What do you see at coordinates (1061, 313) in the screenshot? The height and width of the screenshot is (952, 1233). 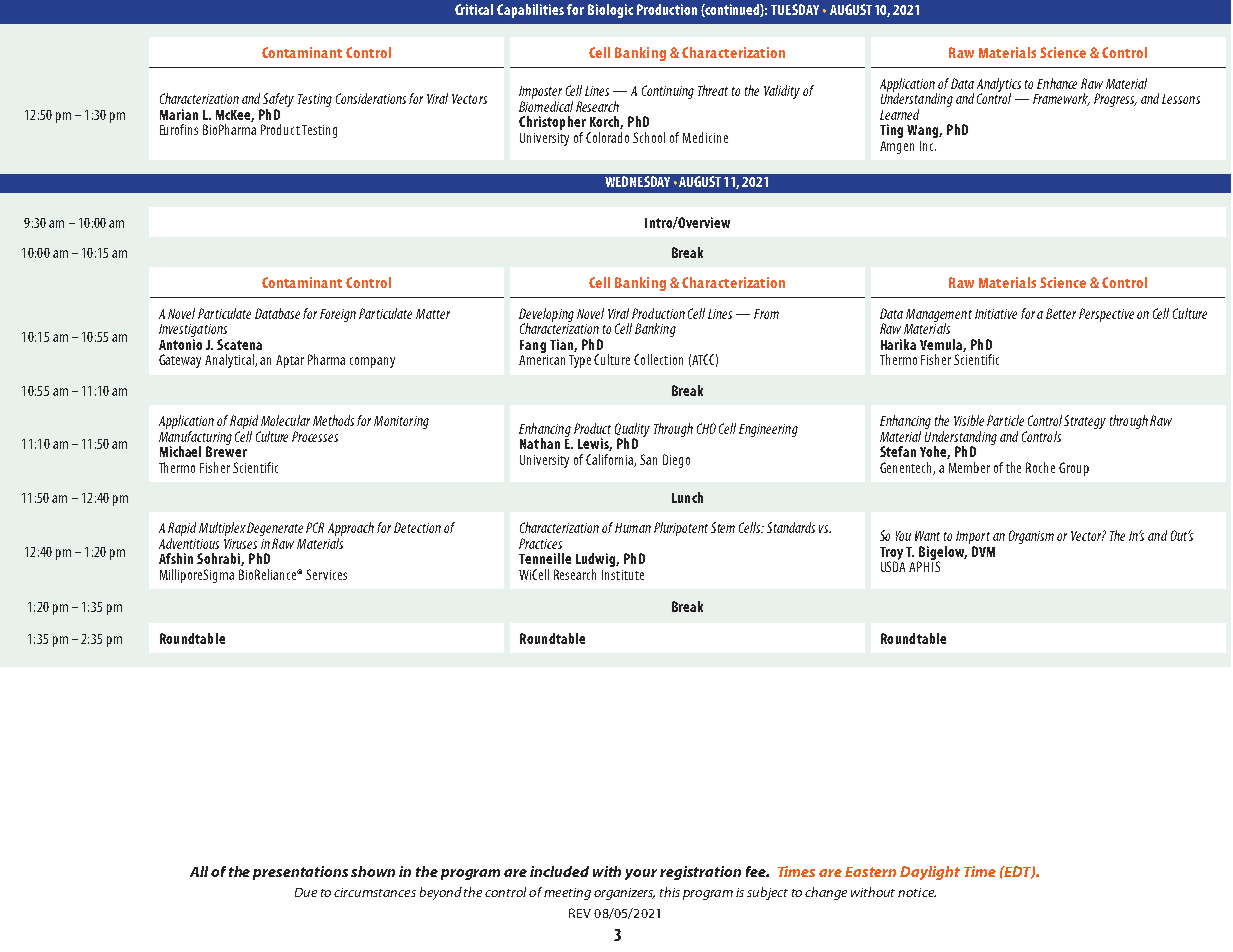 I see `Better` at bounding box center [1061, 313].
